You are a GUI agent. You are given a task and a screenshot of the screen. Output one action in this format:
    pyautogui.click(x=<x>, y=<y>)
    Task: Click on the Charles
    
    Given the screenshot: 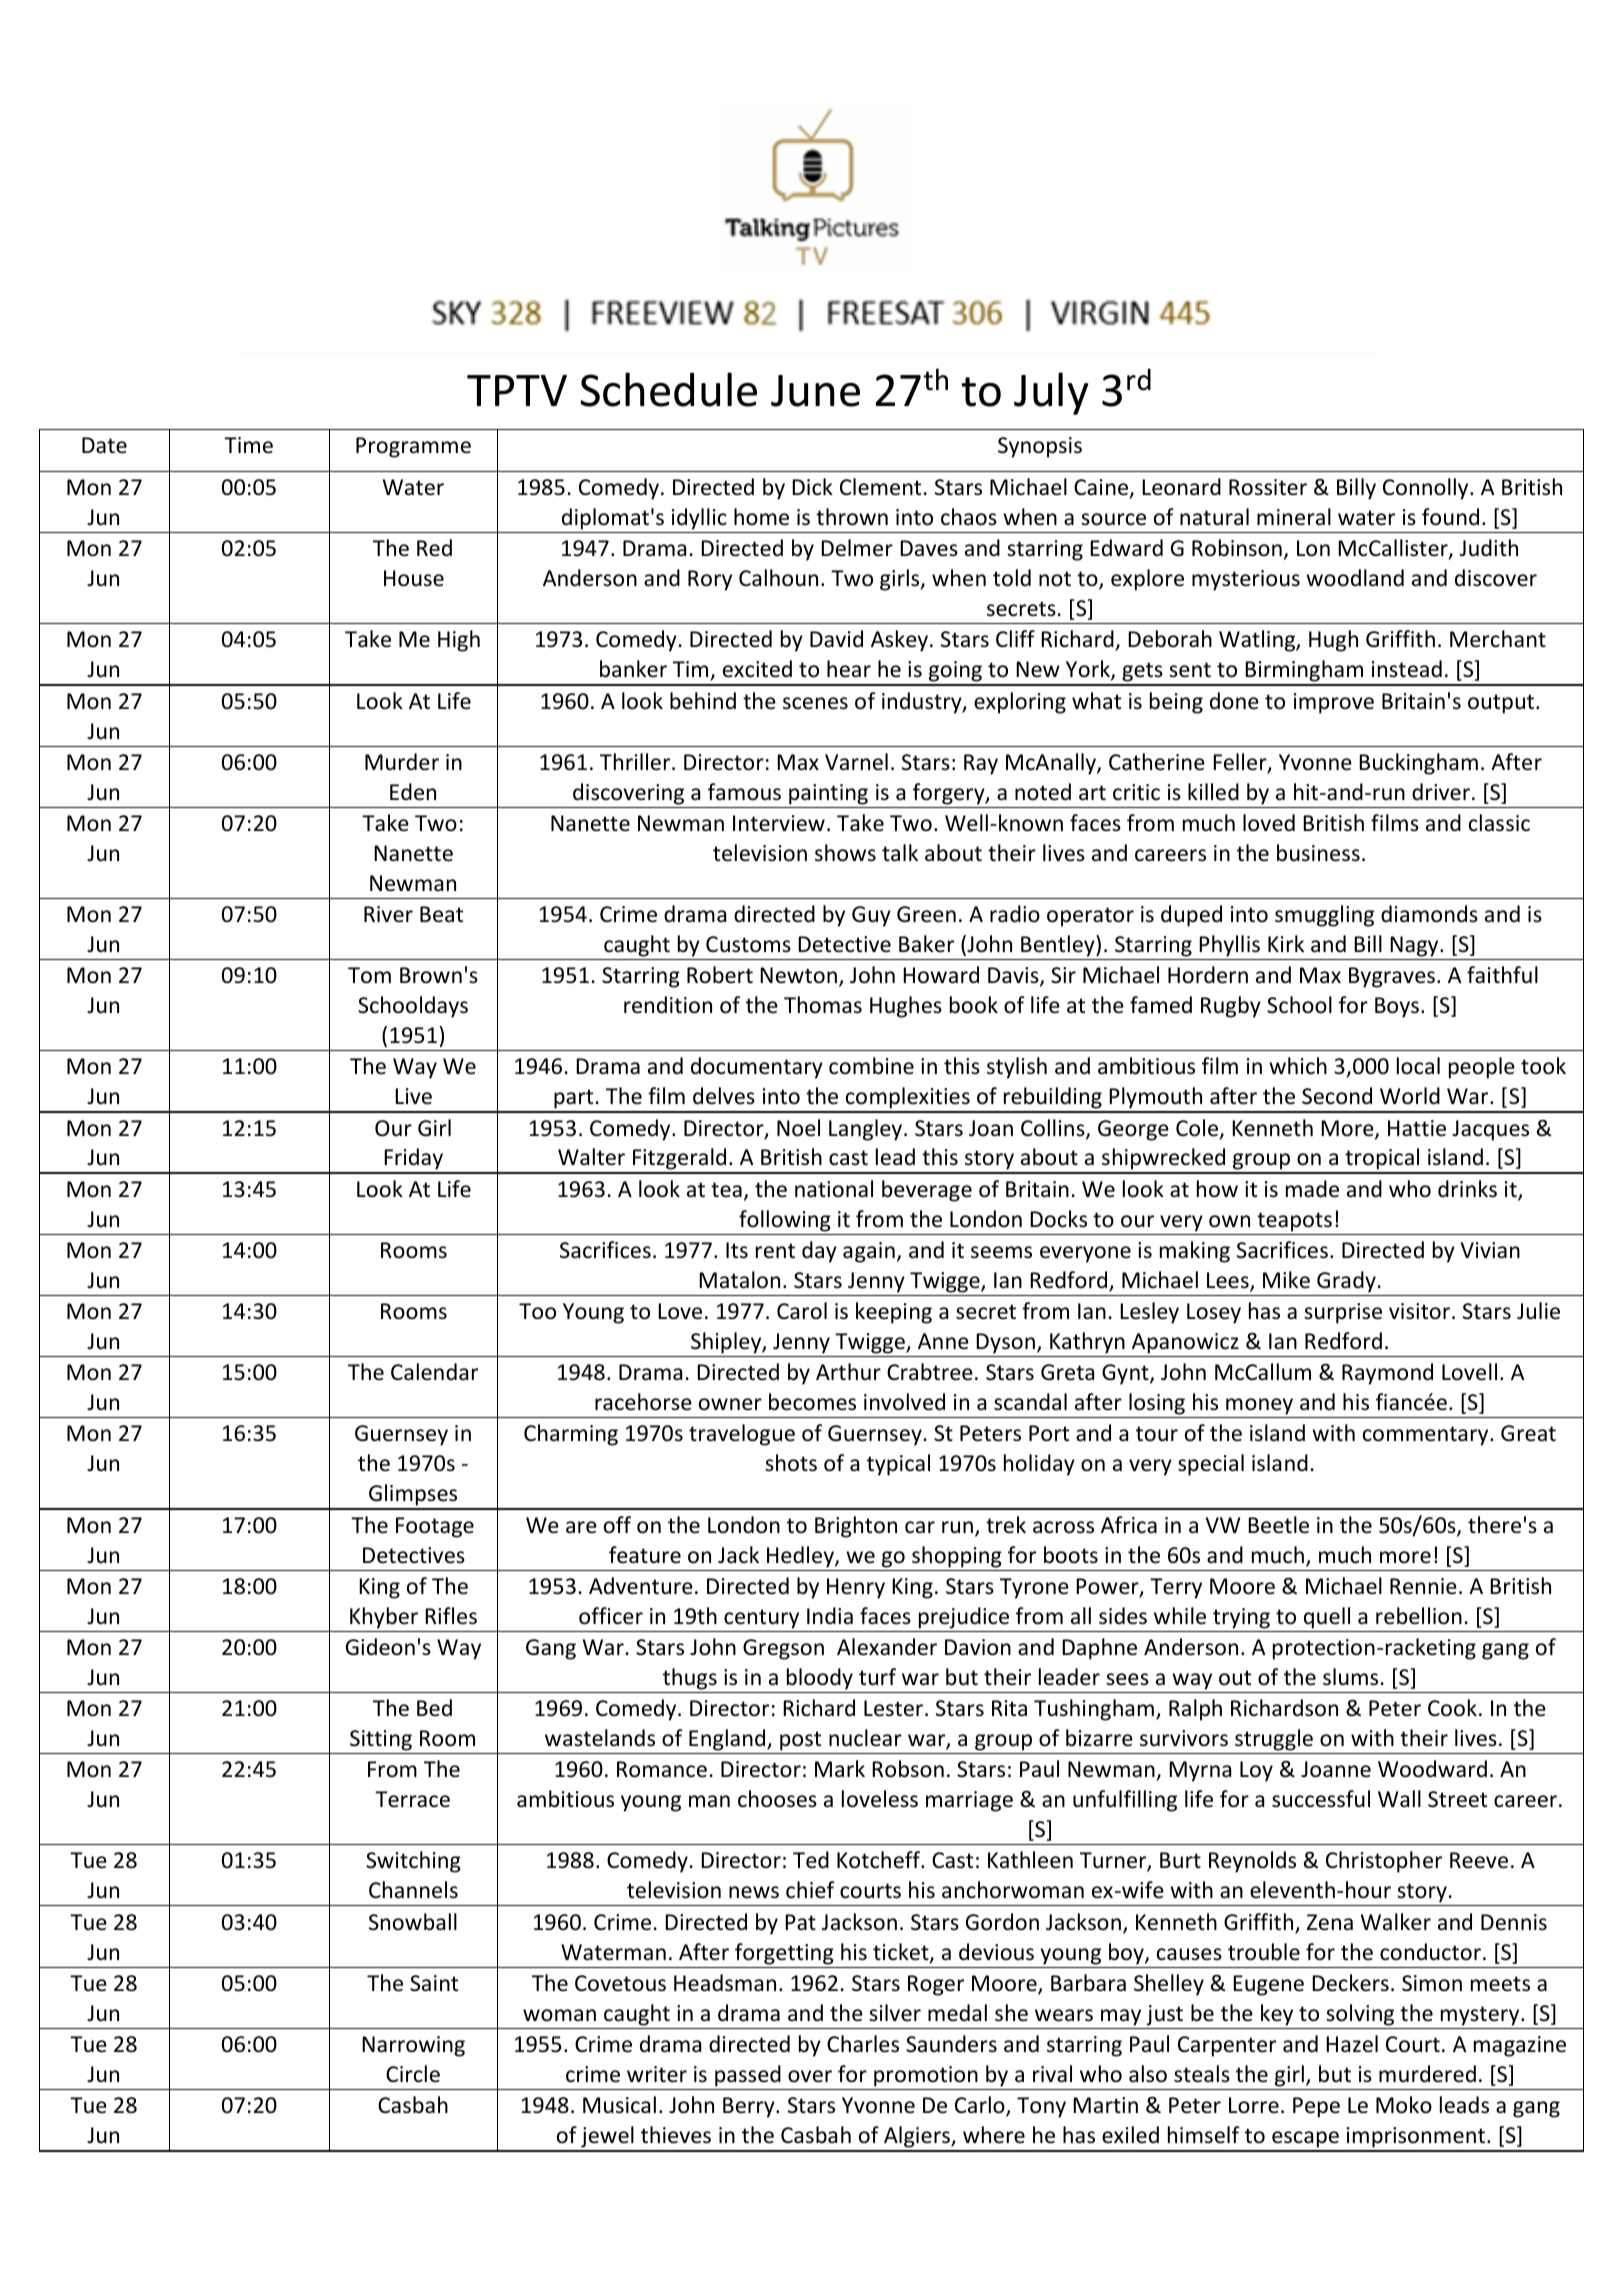 What is the action you would take?
    pyautogui.click(x=863, y=2044)
